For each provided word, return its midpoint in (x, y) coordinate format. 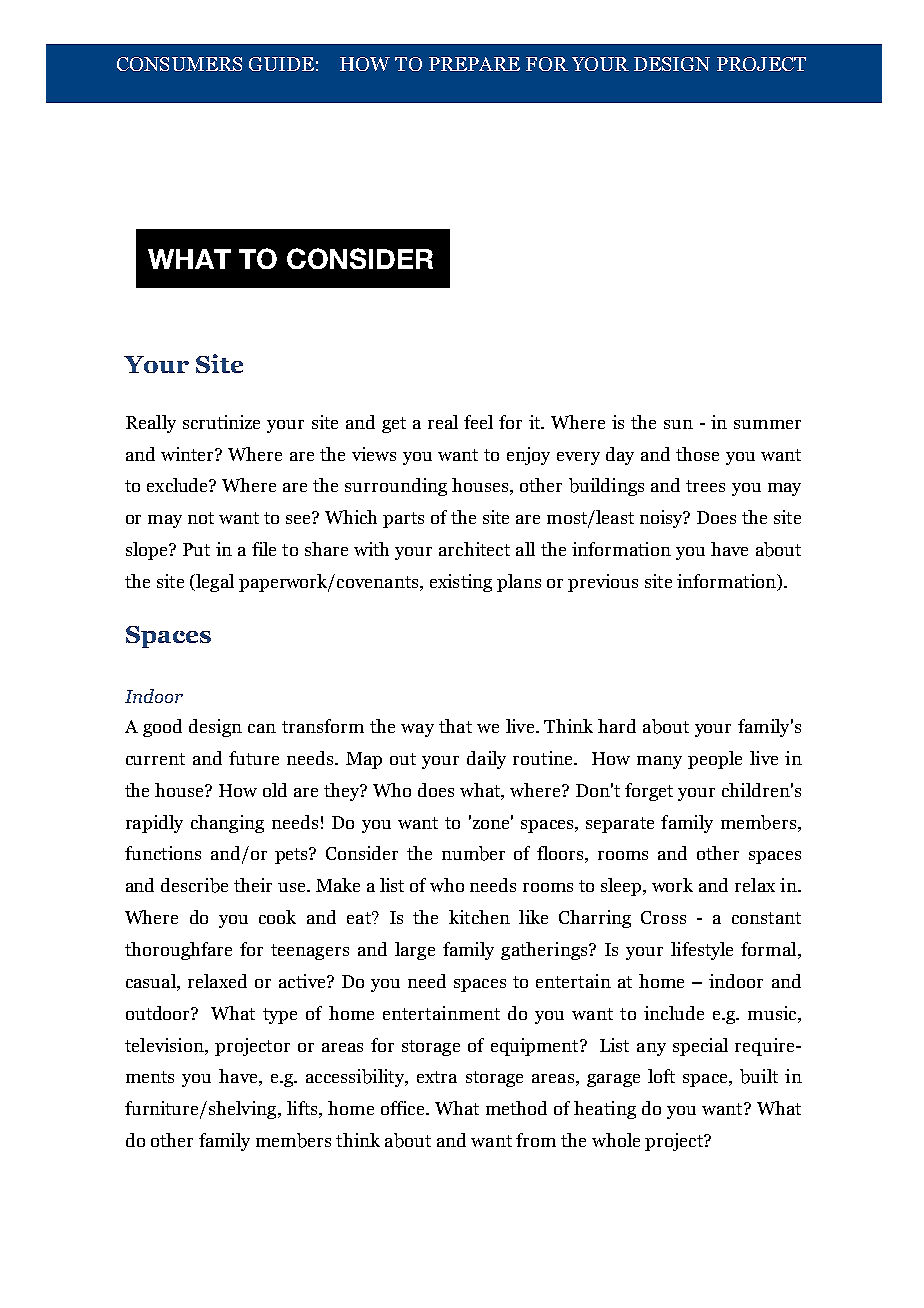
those (697, 454)
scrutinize (221, 422)
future (254, 758)
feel (478, 422)
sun (678, 424)
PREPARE (474, 64)
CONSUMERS (179, 64)
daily (486, 760)
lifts (303, 1109)
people (715, 760)
